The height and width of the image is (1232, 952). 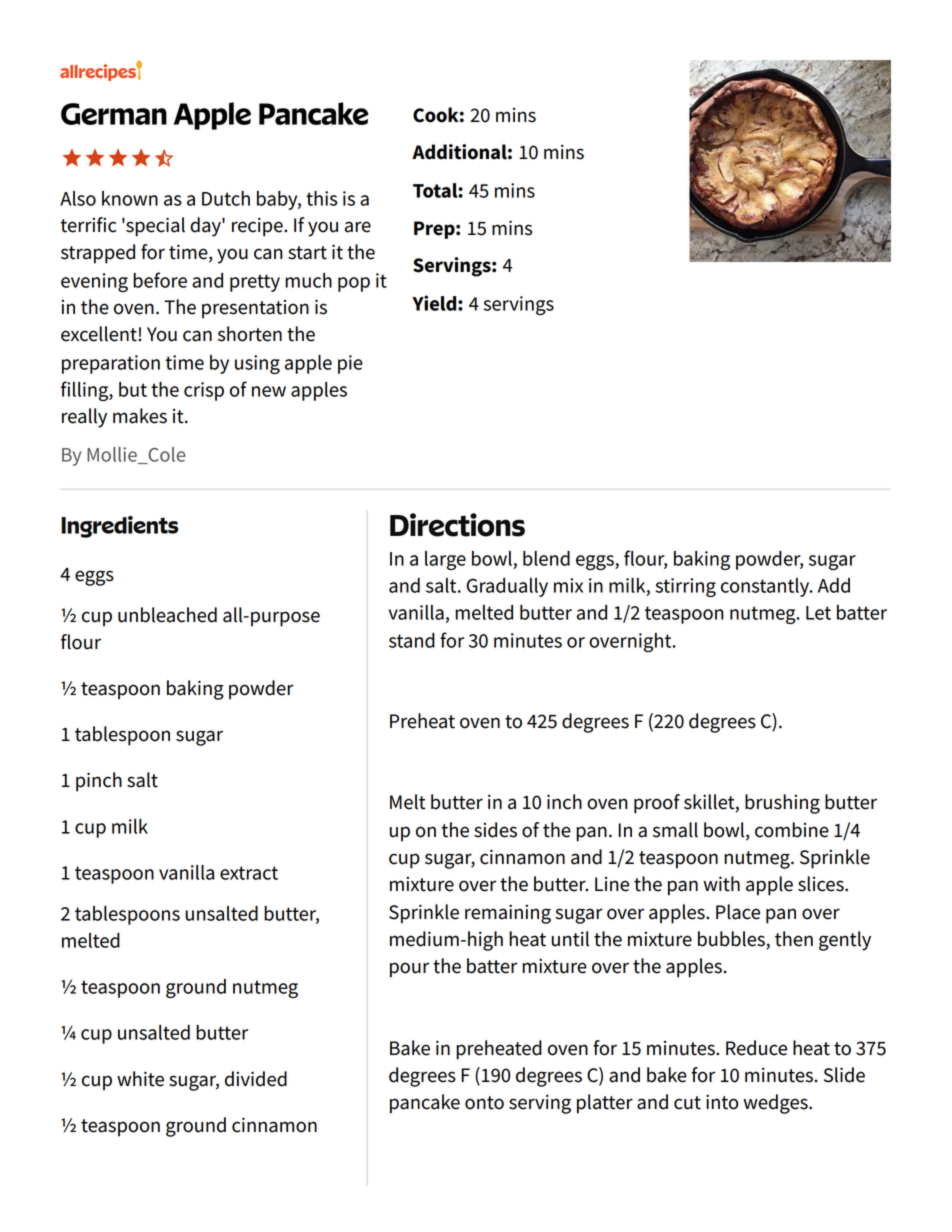 I want to click on German, so click(x=114, y=114).
